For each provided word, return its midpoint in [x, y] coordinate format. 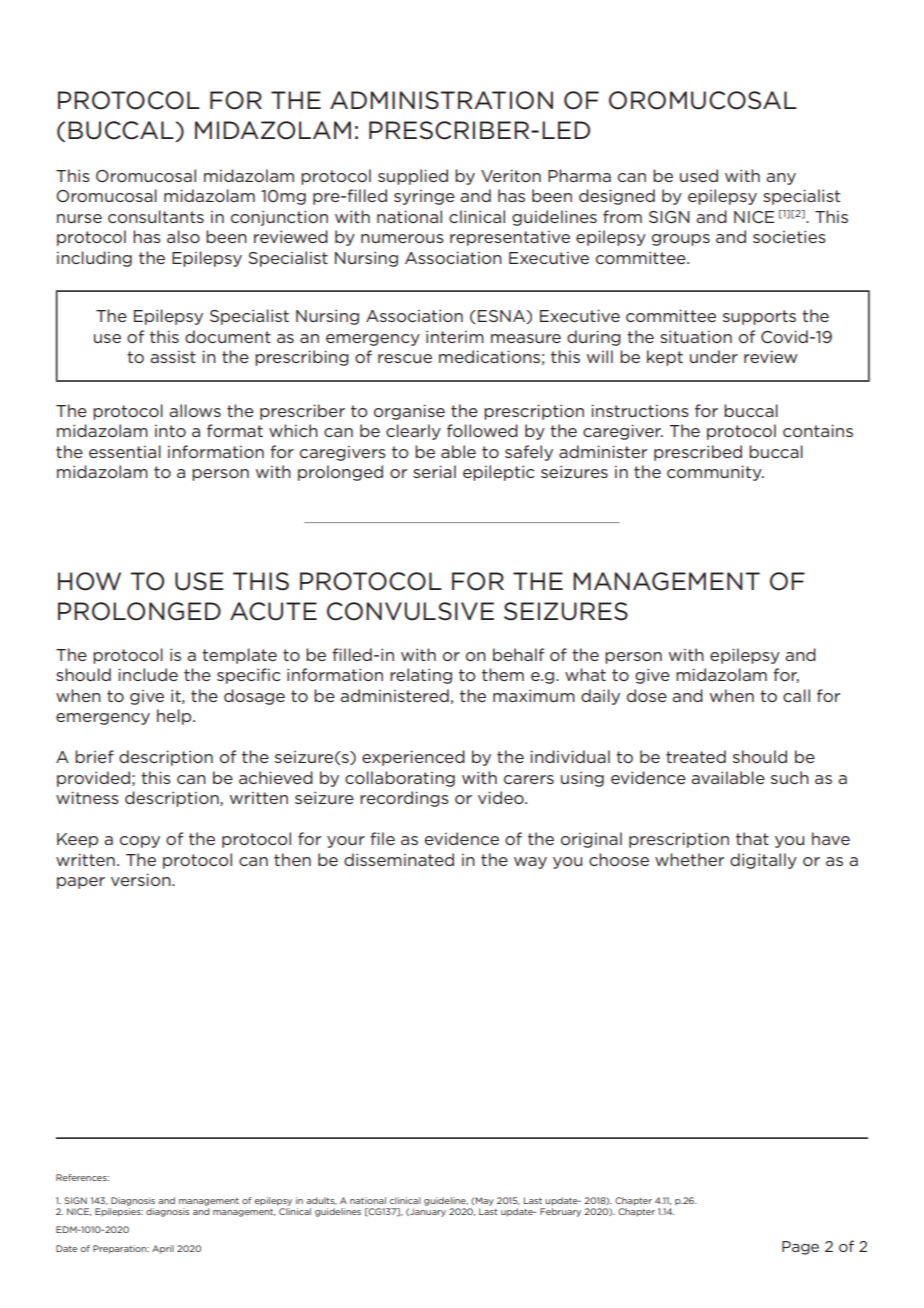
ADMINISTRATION [441, 100]
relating [421, 676]
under [714, 356]
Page [800, 1248]
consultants [156, 216]
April [163, 1249]
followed [482, 430]
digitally [763, 861]
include [148, 674]
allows [195, 410]
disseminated [399, 859]
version [142, 879]
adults [321, 1201]
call [796, 695]
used [699, 175]
